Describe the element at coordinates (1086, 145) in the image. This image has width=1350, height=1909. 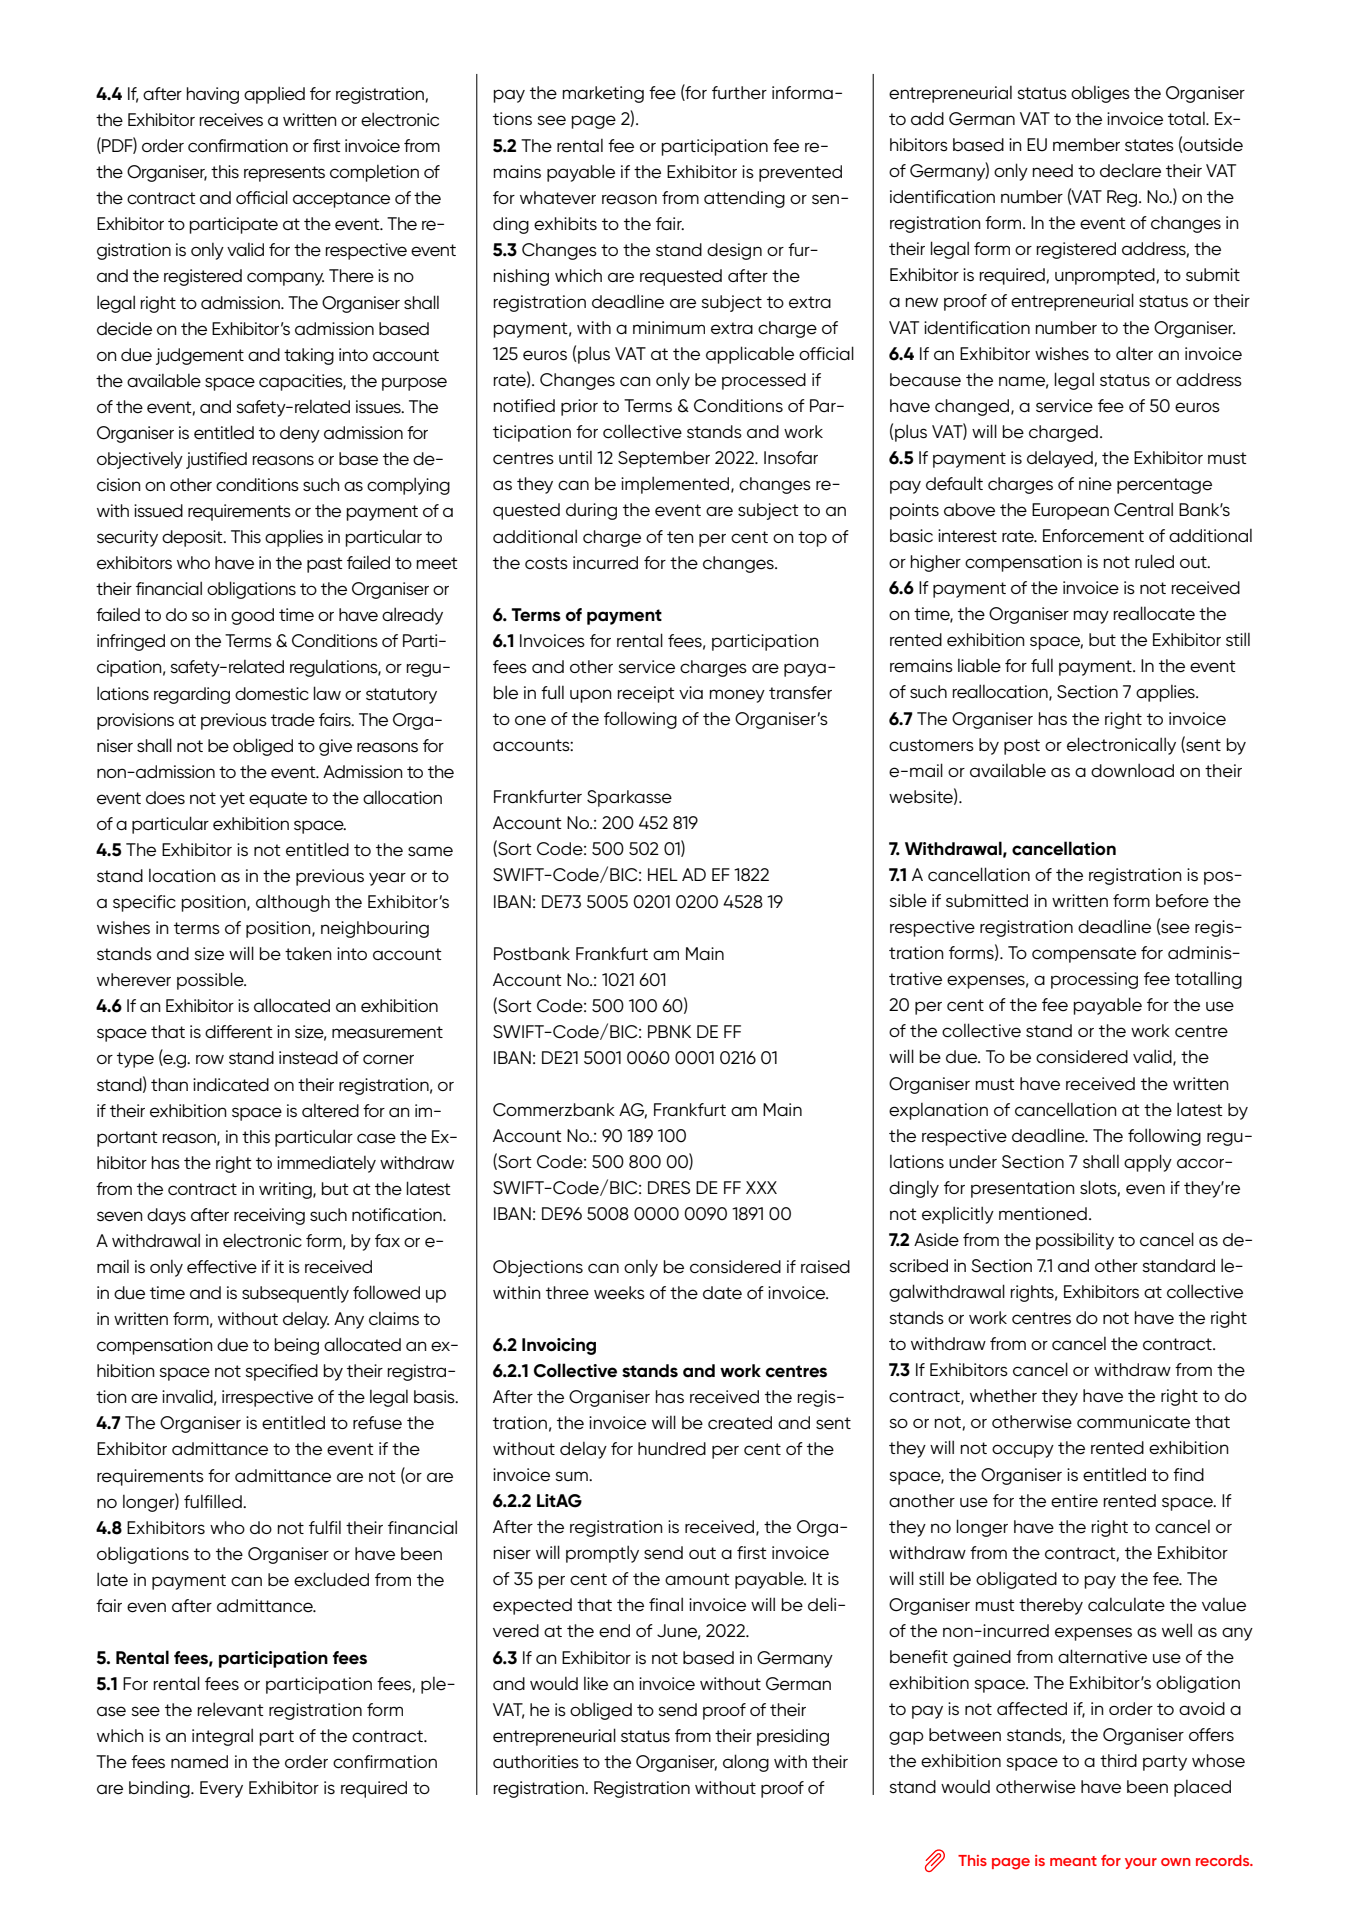
I see `member` at that location.
